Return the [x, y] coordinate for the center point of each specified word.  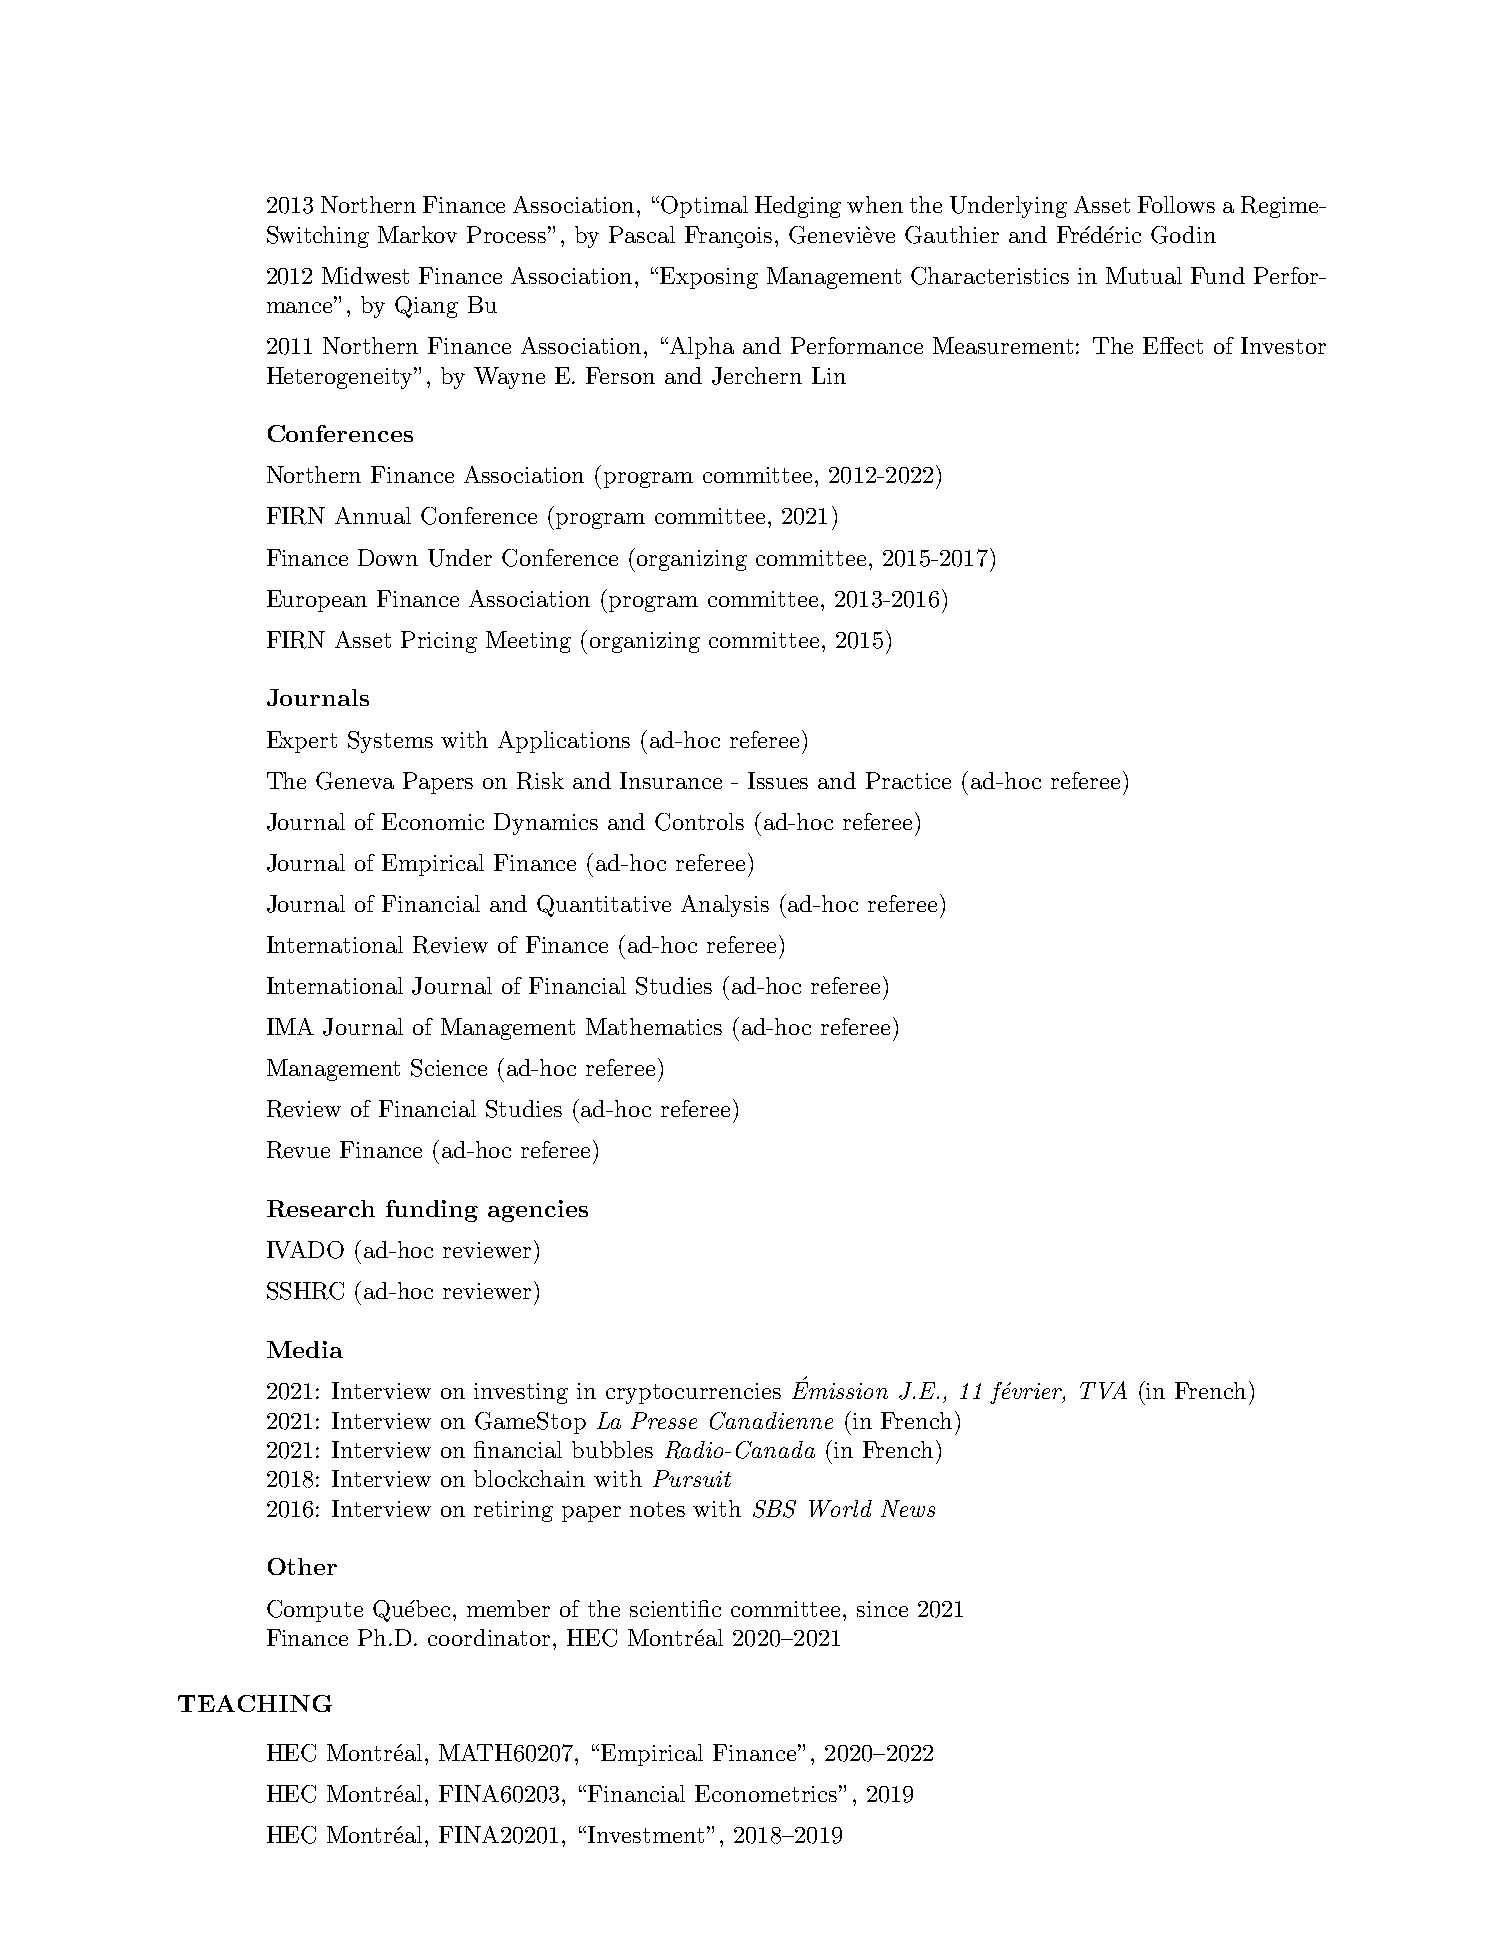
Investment [646, 1834]
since [882, 1609]
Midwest [365, 275]
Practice [908, 780]
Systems [390, 742]
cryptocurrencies [693, 1393]
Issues [778, 780]
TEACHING [255, 1703]
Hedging [798, 207]
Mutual [1144, 275]
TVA [1103, 1390]
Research [321, 1208]
